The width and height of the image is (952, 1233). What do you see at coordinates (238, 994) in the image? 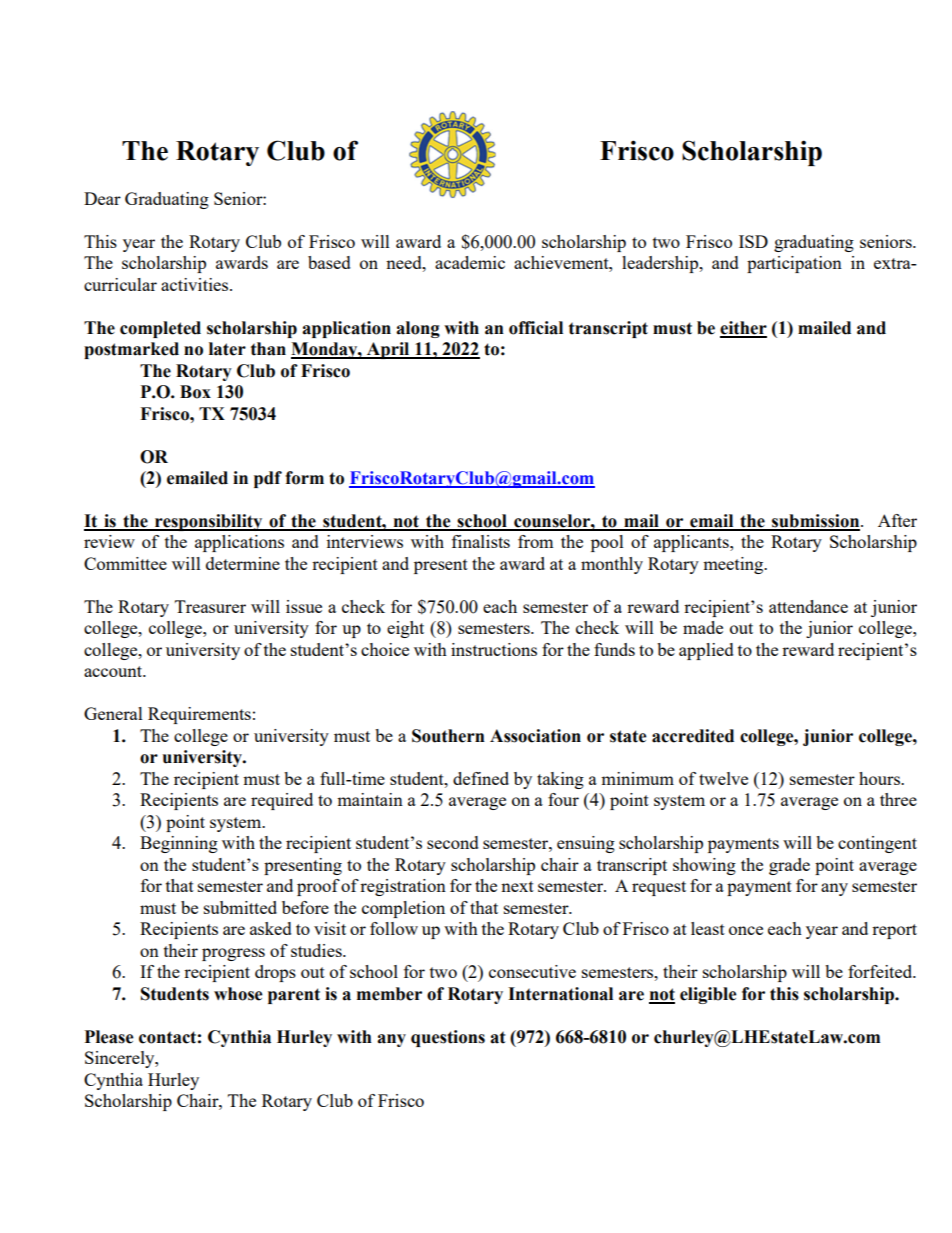
I see `whose` at bounding box center [238, 994].
